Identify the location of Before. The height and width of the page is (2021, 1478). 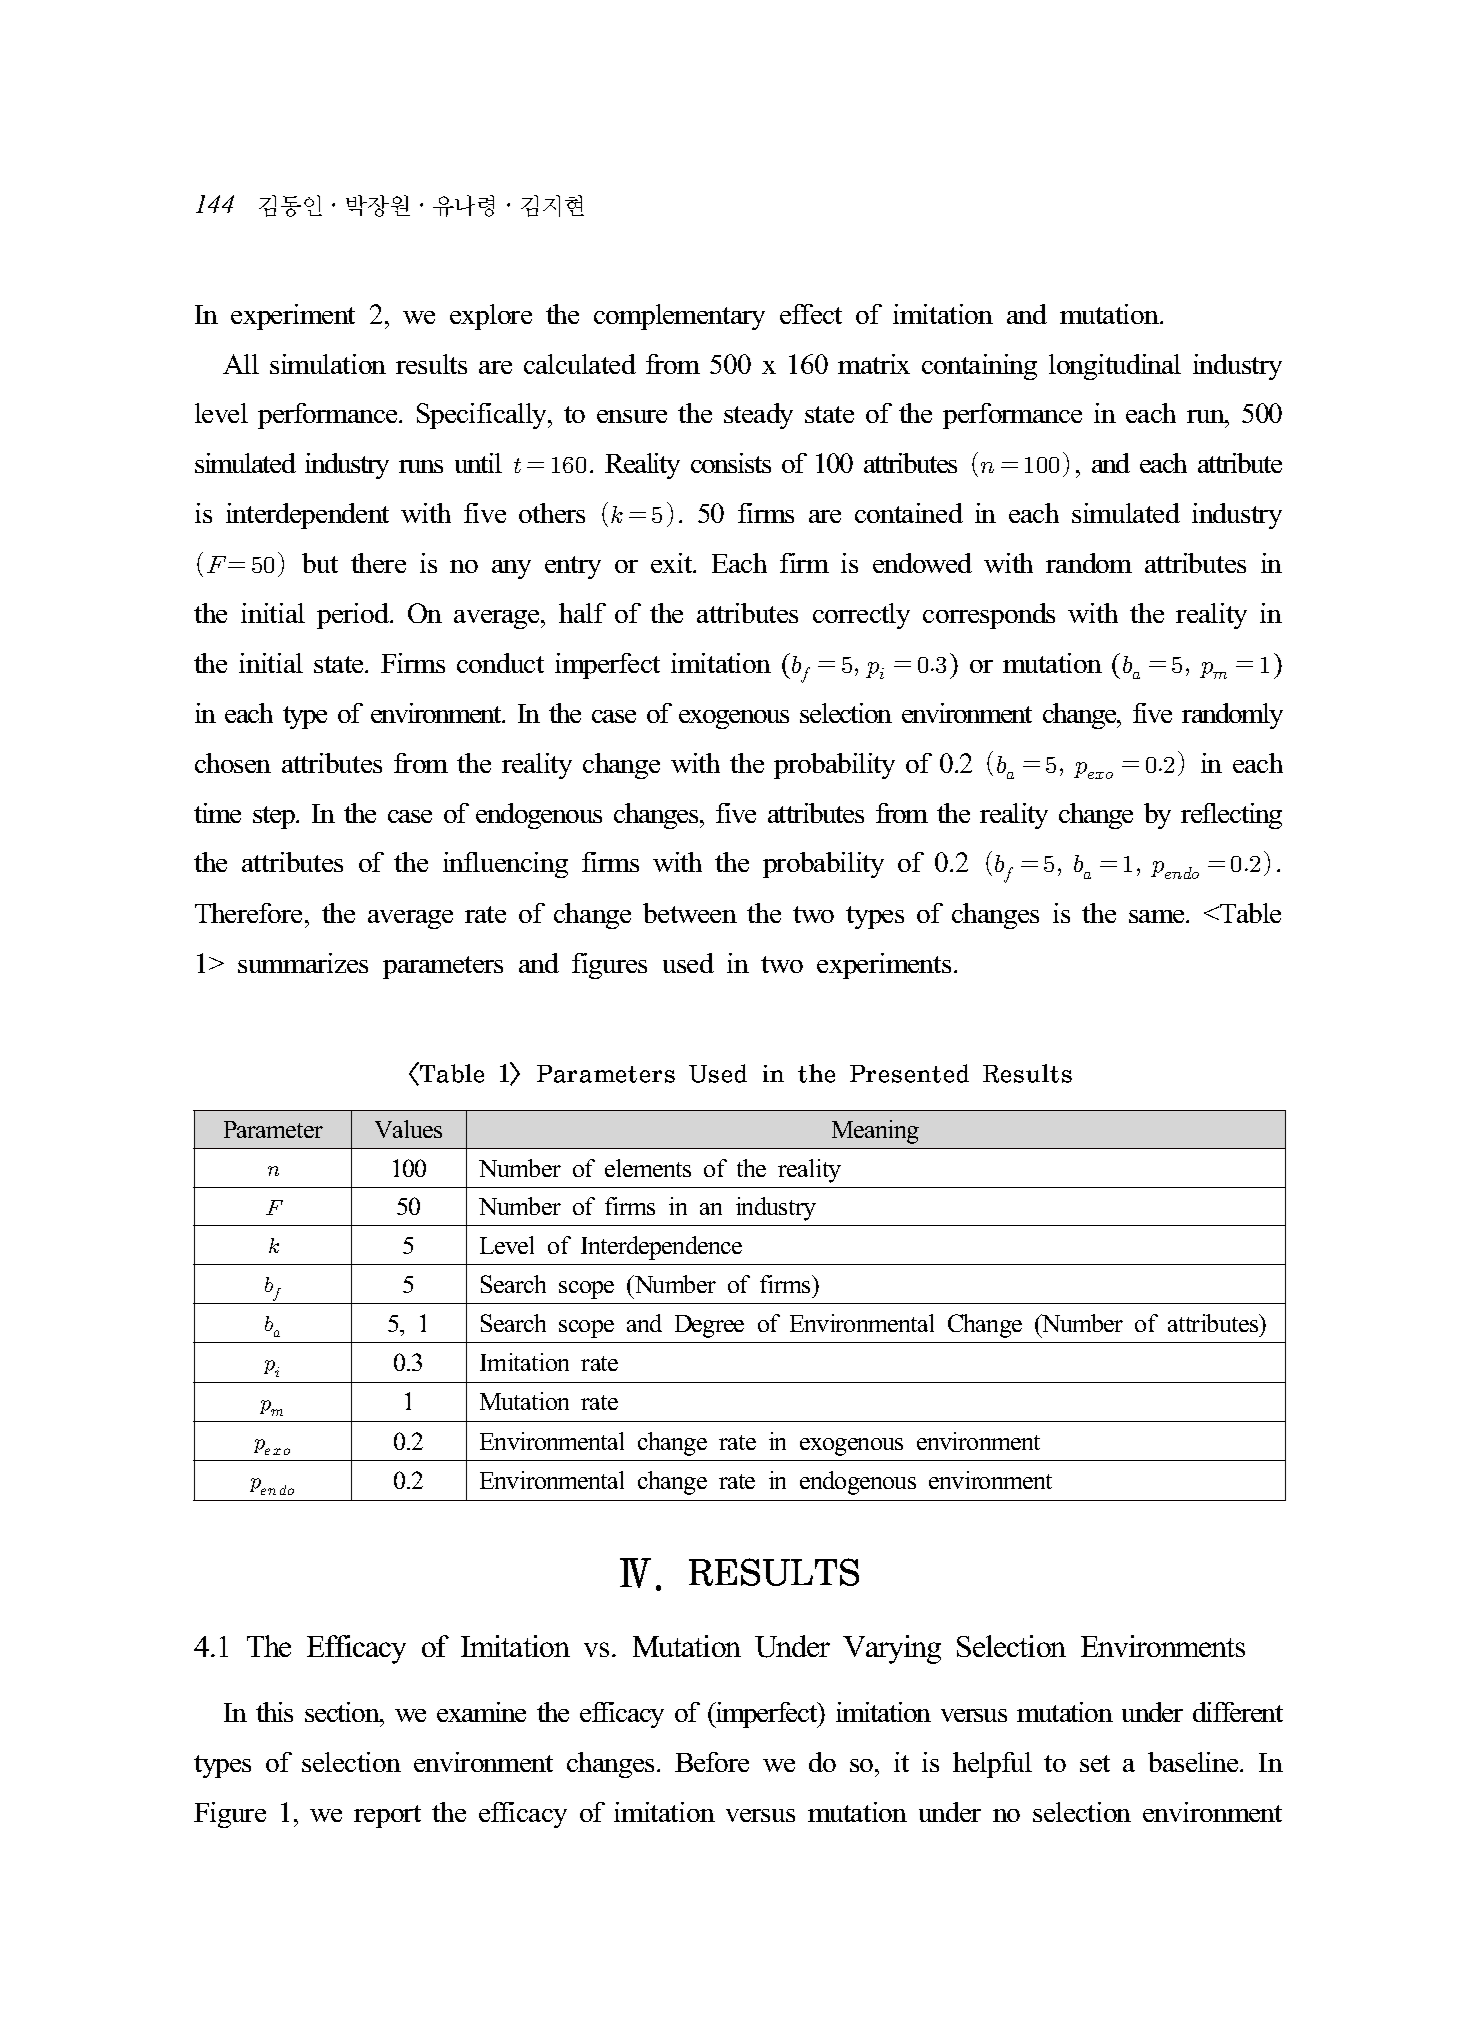
(712, 1762).
